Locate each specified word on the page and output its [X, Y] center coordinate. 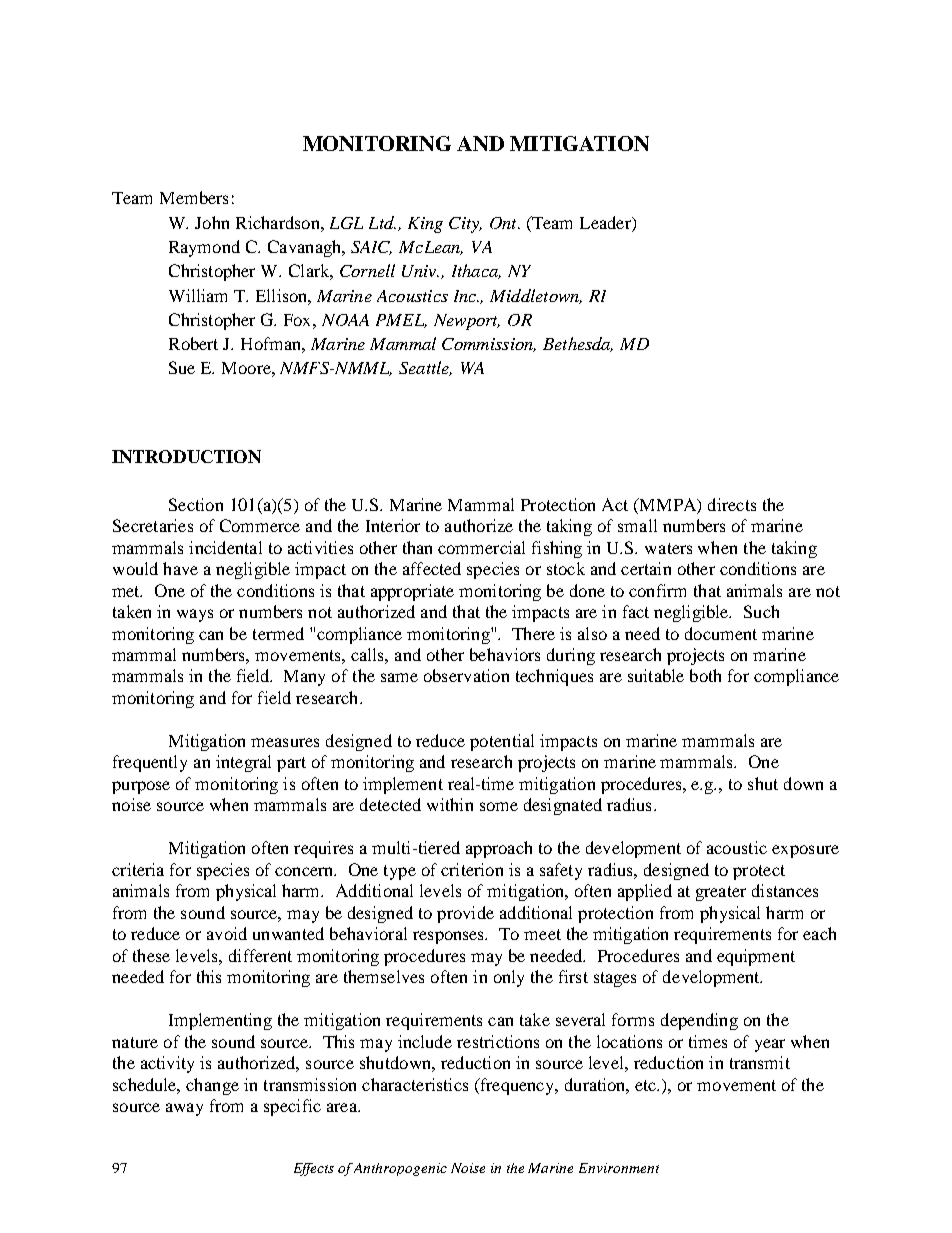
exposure [805, 851]
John [212, 222]
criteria [138, 869]
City [465, 225]
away [184, 1109]
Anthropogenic [400, 1169]
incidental [225, 547]
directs [732, 504]
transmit [760, 1062]
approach [499, 849]
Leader [606, 222]
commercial [481, 547]
